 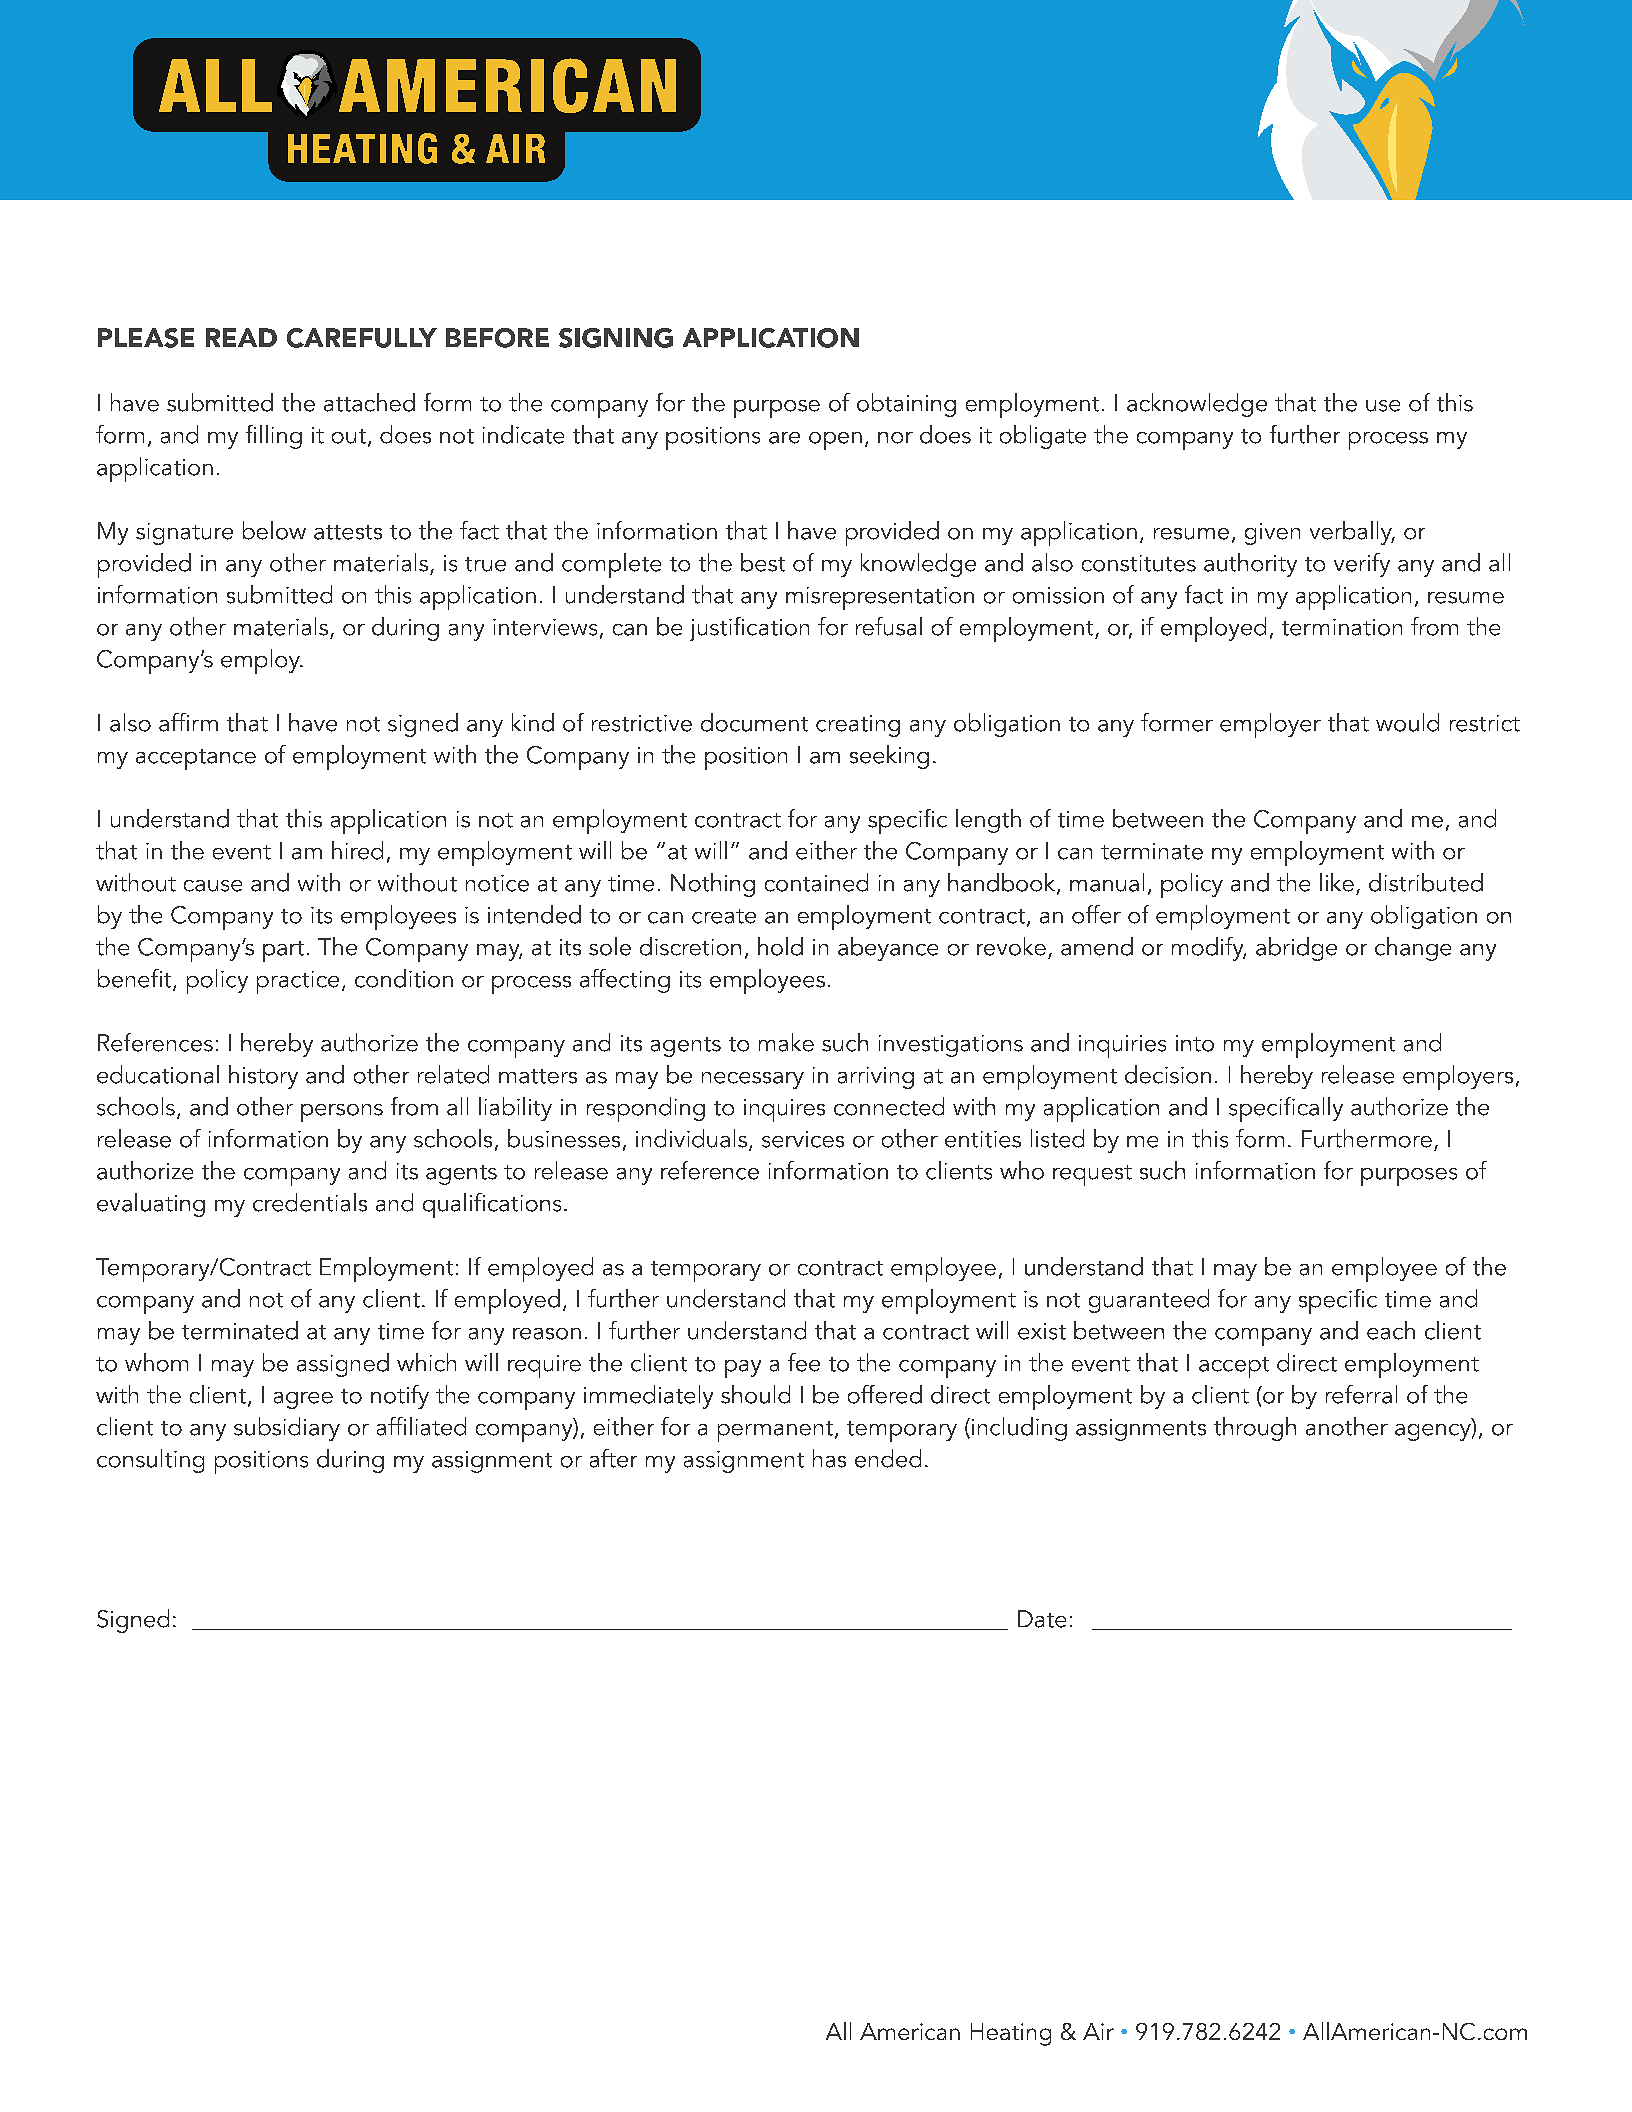 I want to click on referral, so click(x=1361, y=1394).
